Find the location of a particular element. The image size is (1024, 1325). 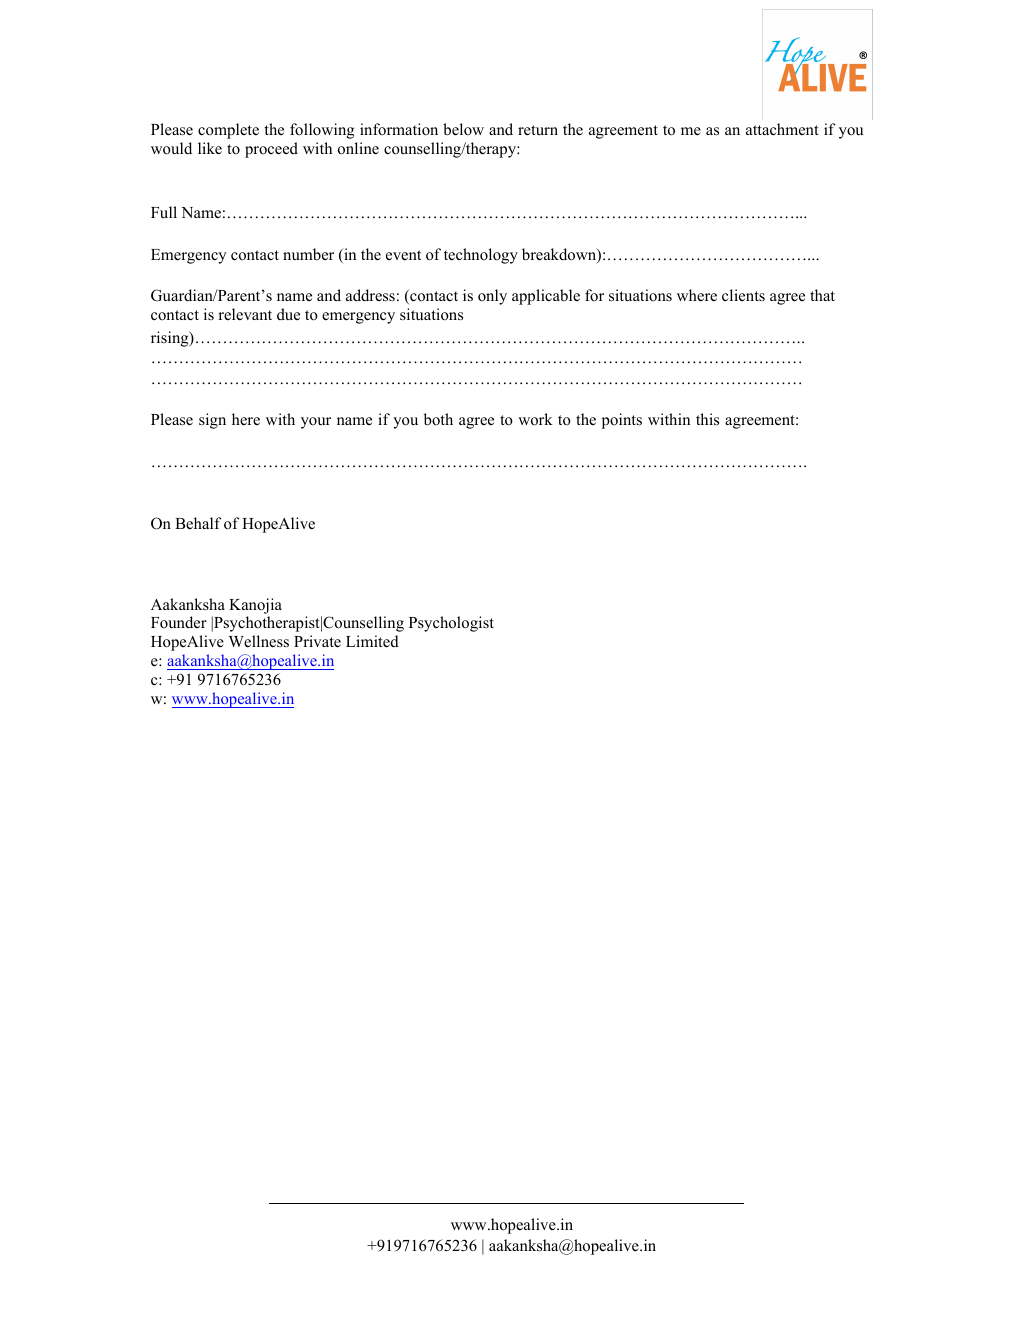

Wellness is located at coordinates (259, 641).
